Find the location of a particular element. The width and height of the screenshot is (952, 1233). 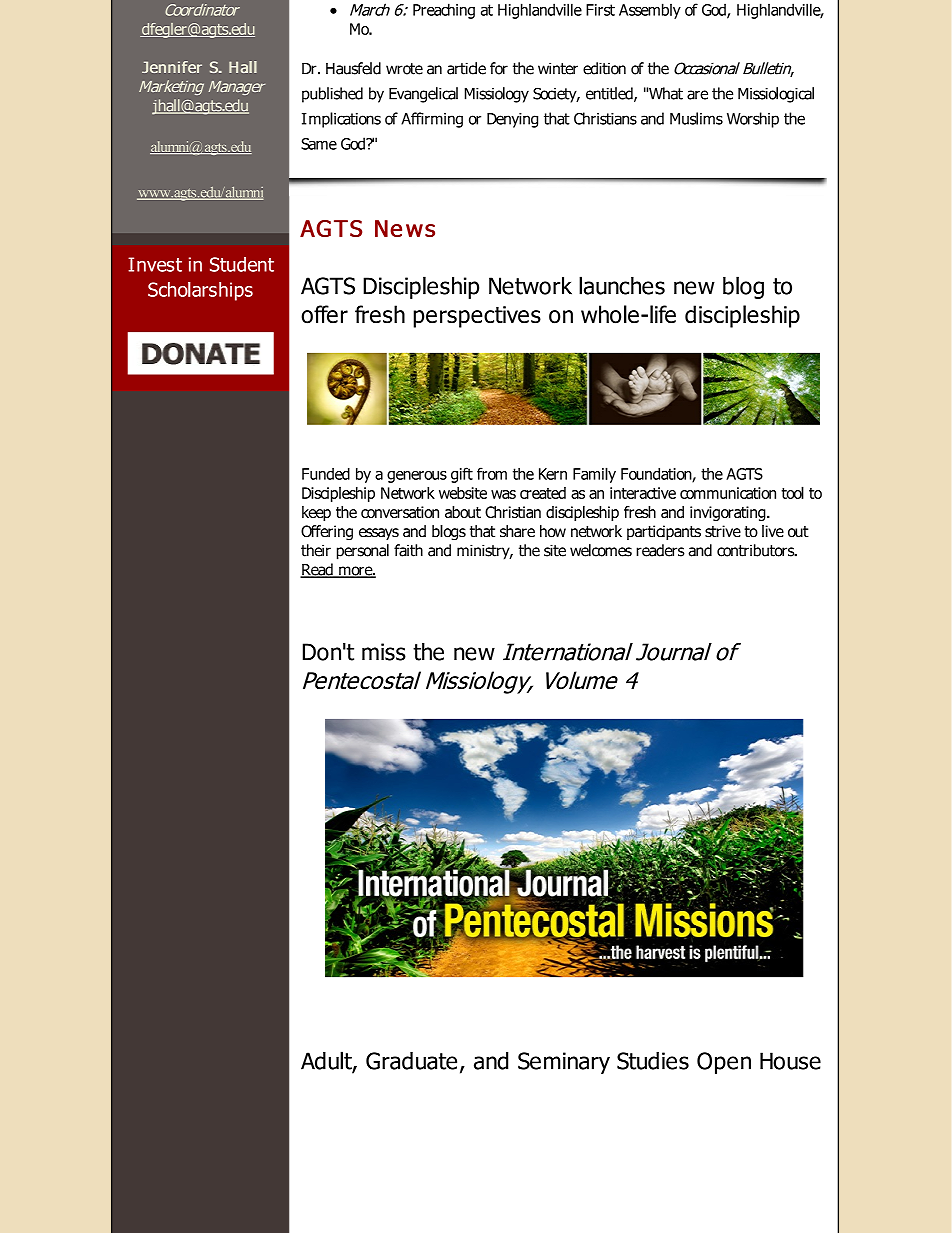

Seminary is located at coordinates (564, 1063).
